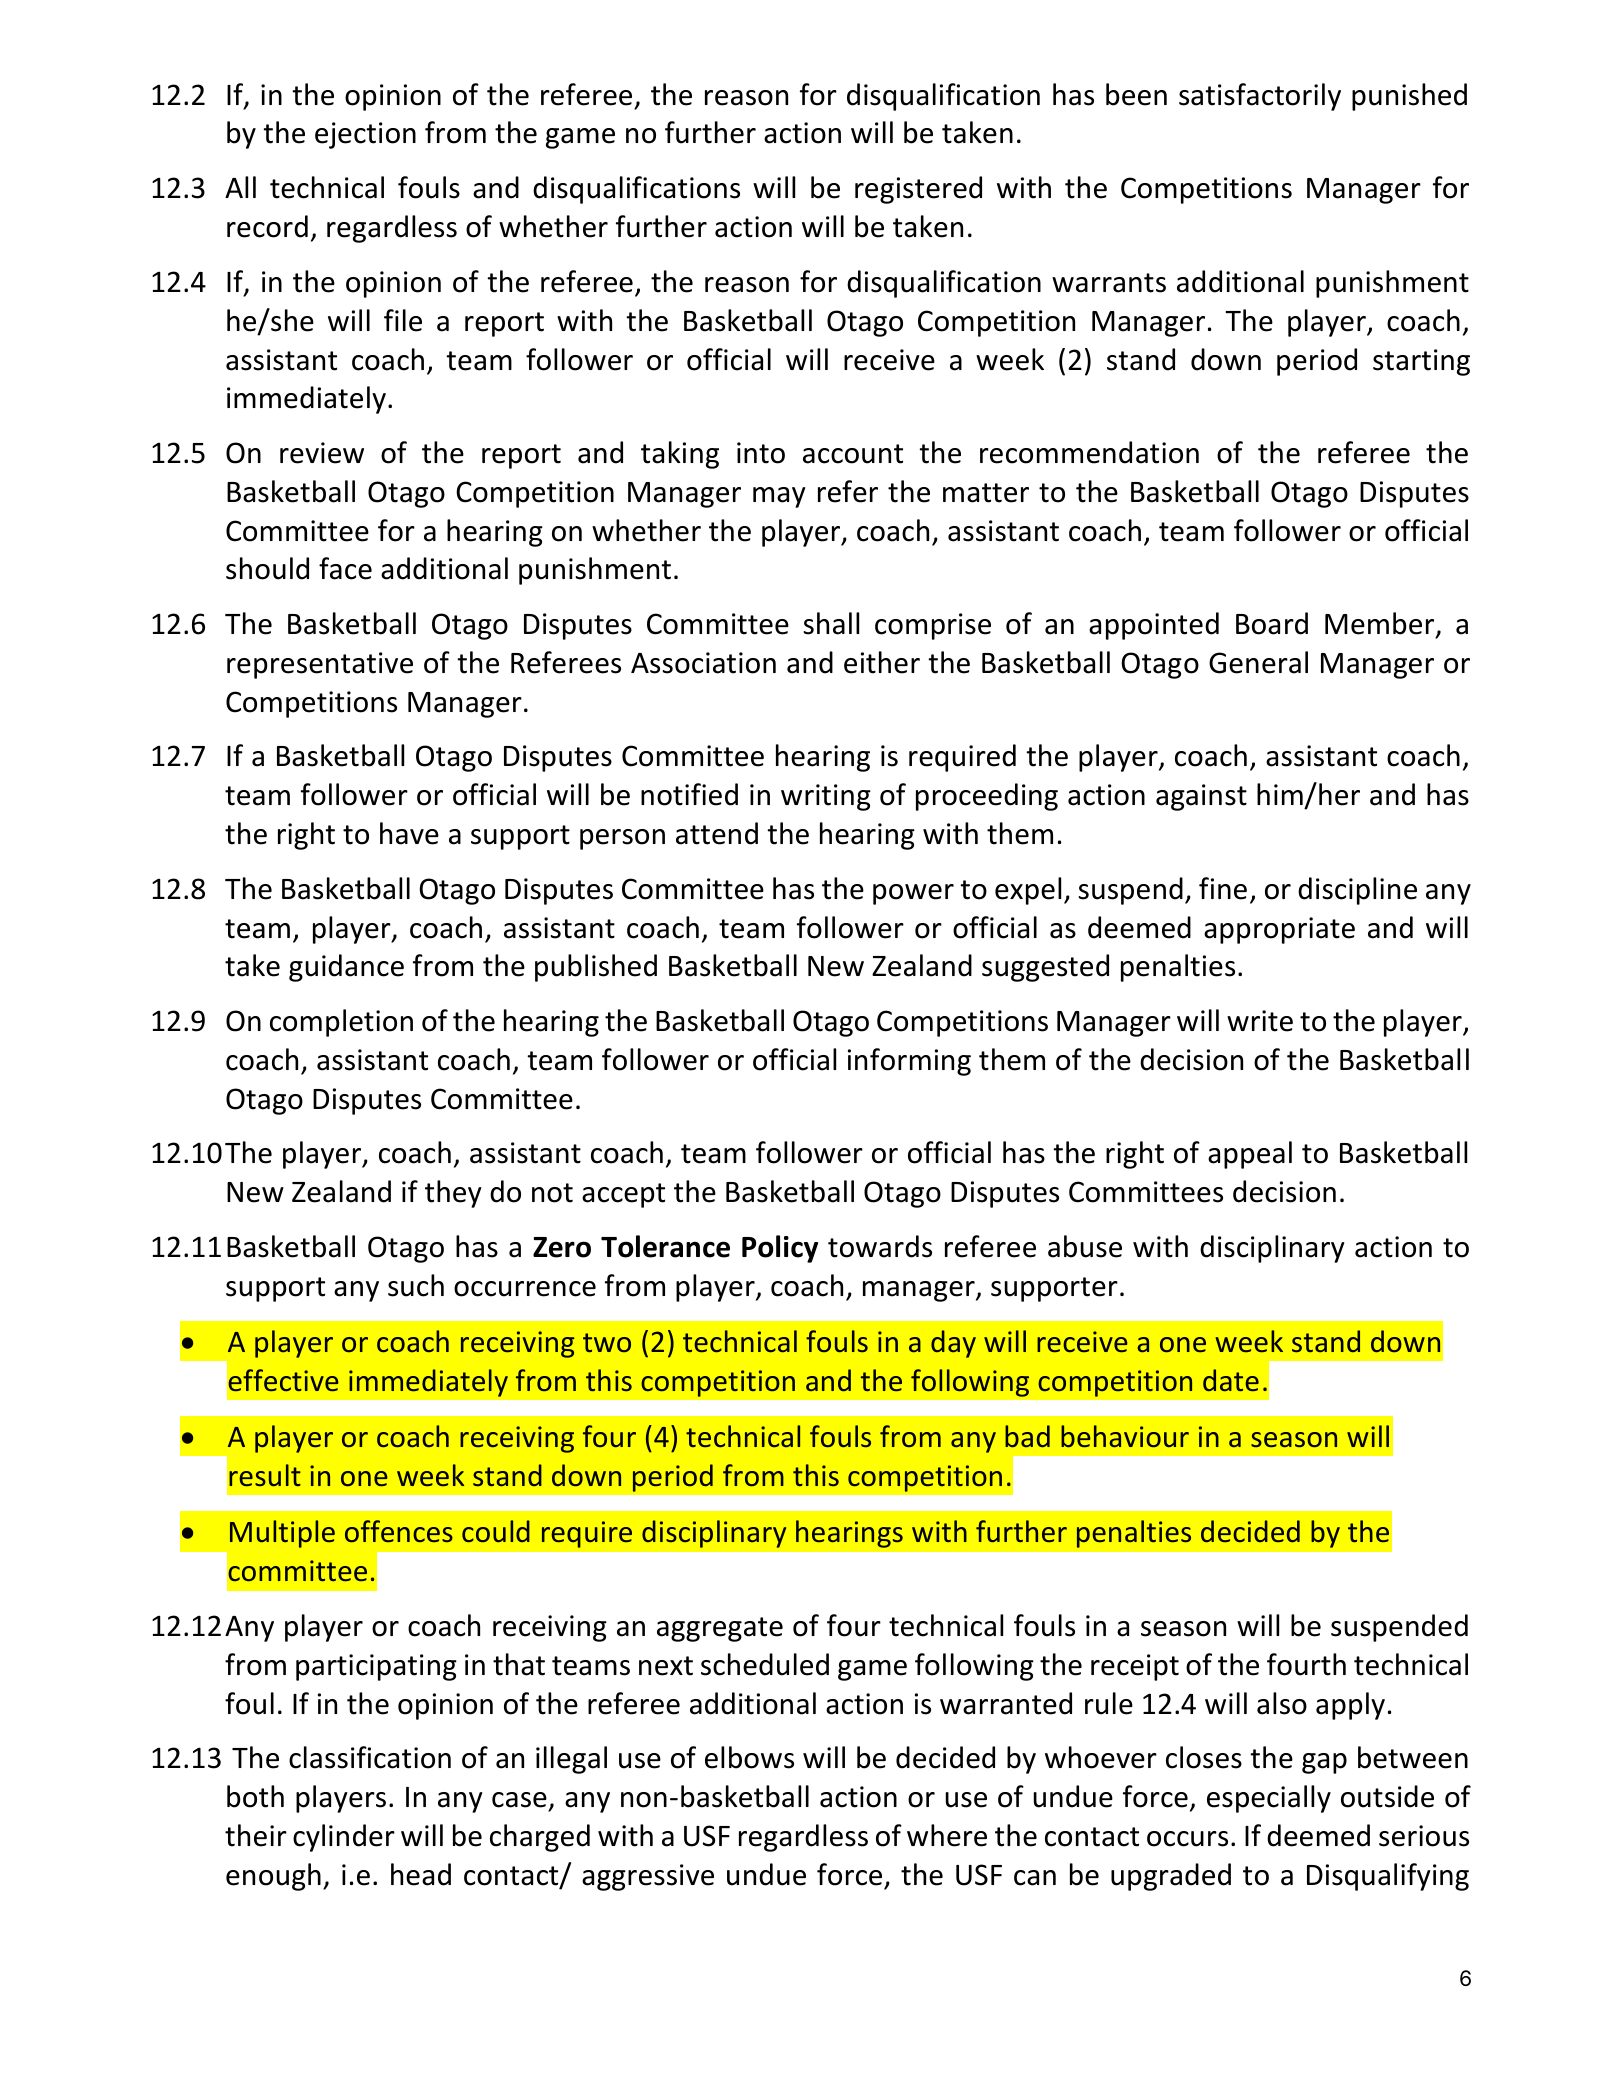 The image size is (1621, 2098). I want to click on offences, so click(399, 1531).
